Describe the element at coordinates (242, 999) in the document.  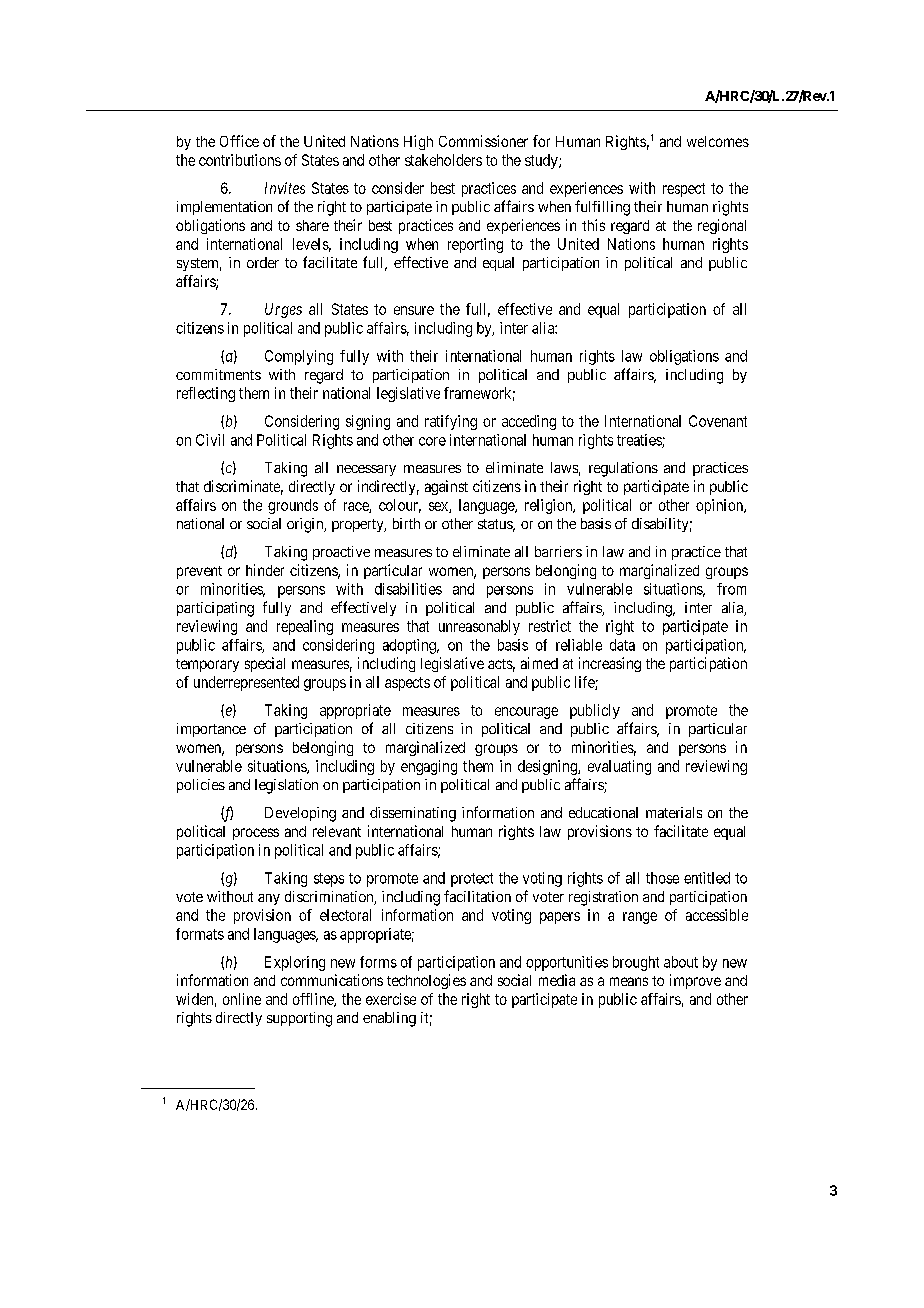
I see `online` at that location.
